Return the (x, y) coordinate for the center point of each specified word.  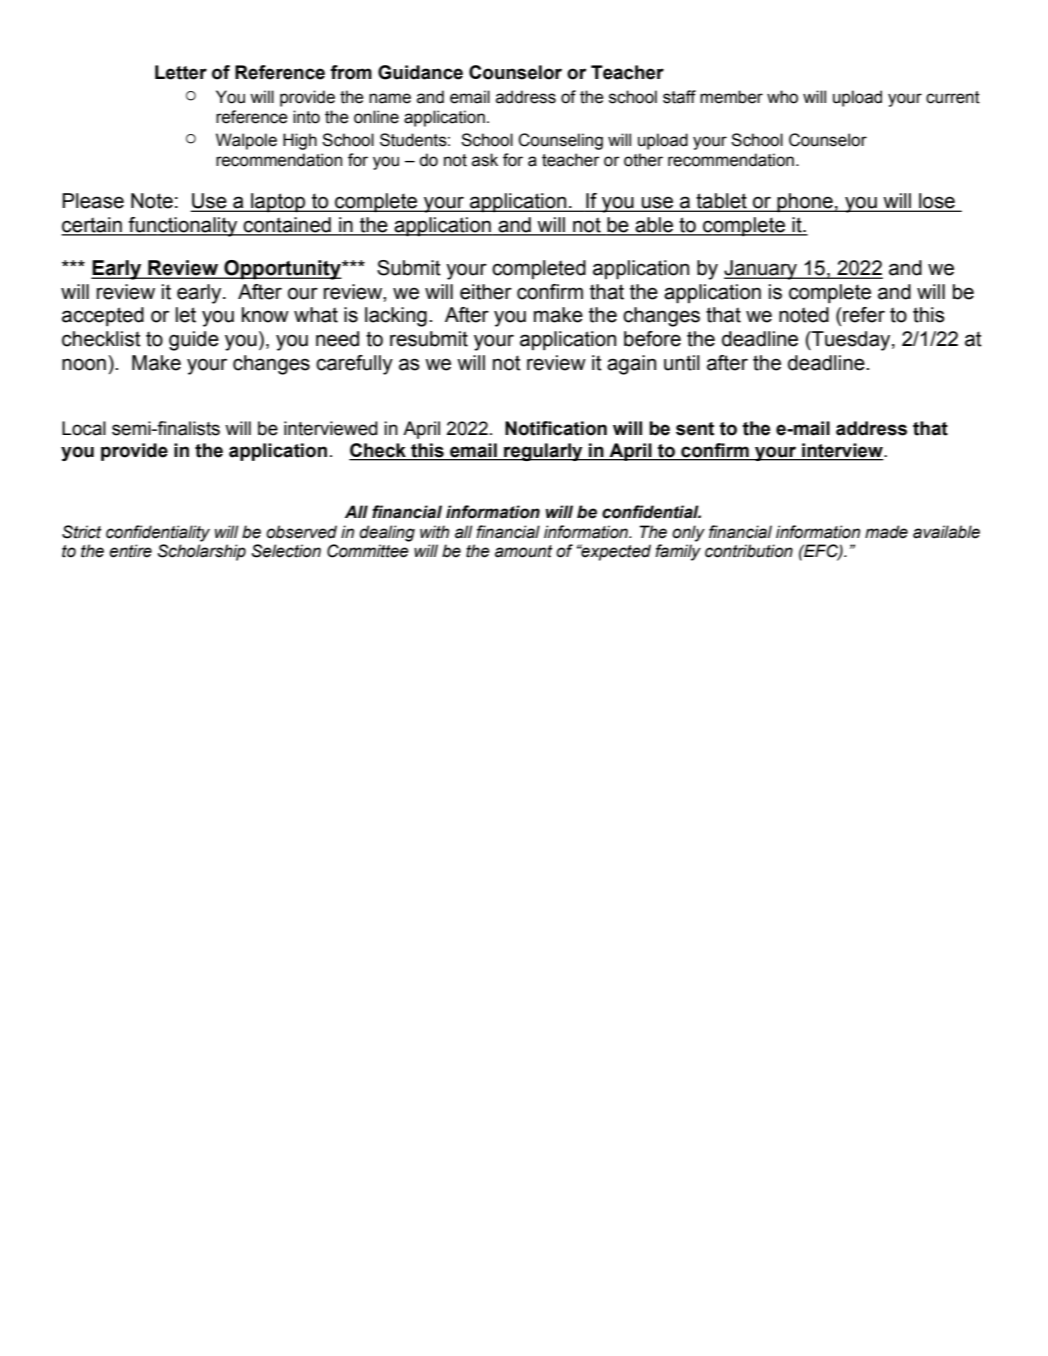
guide (194, 341)
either (486, 292)
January (761, 270)
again (631, 365)
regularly (543, 452)
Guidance (420, 72)
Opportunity (282, 270)
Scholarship (202, 552)
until (682, 363)
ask (485, 160)
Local (84, 428)
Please (93, 201)
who (782, 97)
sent (695, 429)
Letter (181, 72)
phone (805, 203)
